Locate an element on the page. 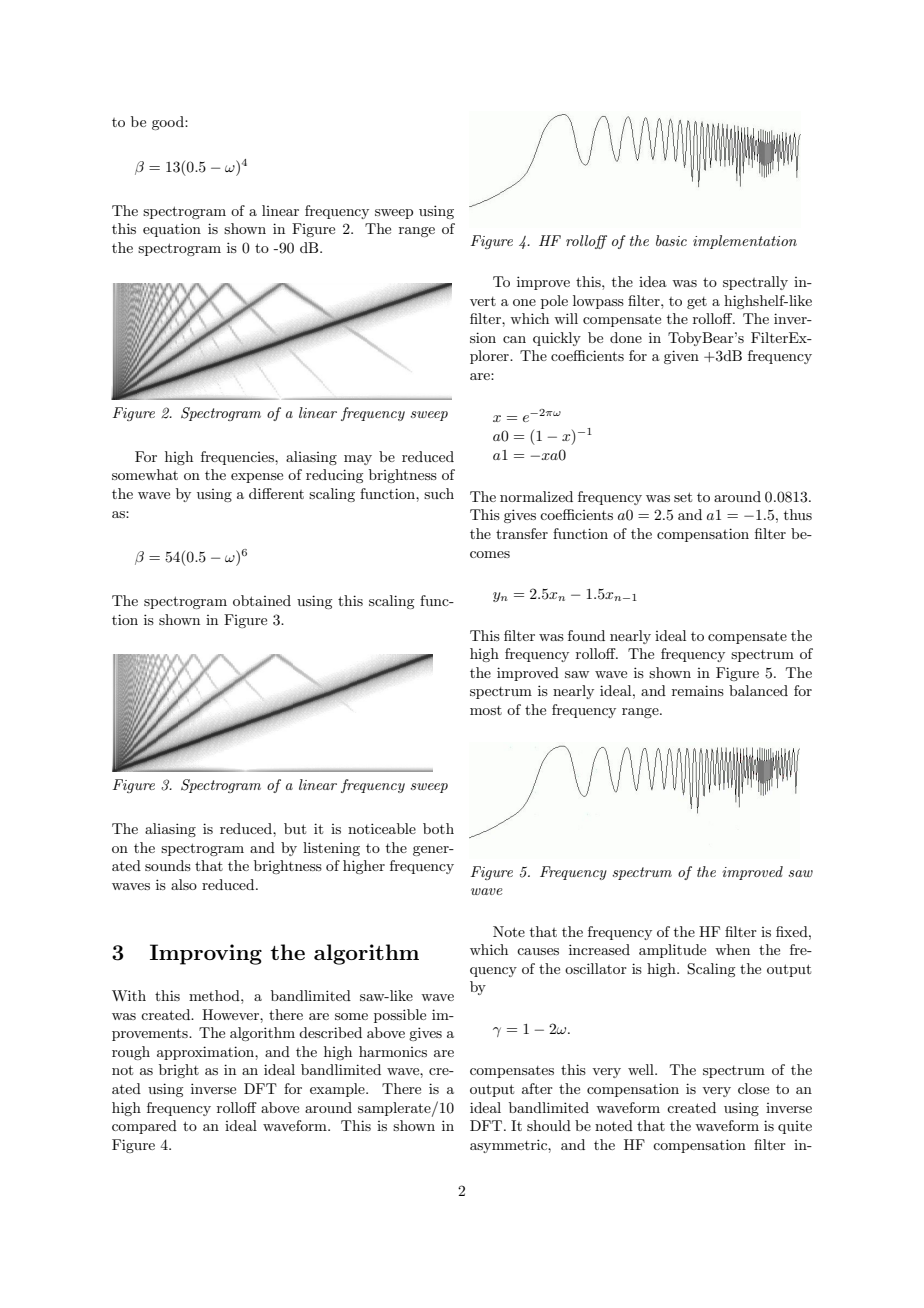  such is located at coordinates (439, 493).
